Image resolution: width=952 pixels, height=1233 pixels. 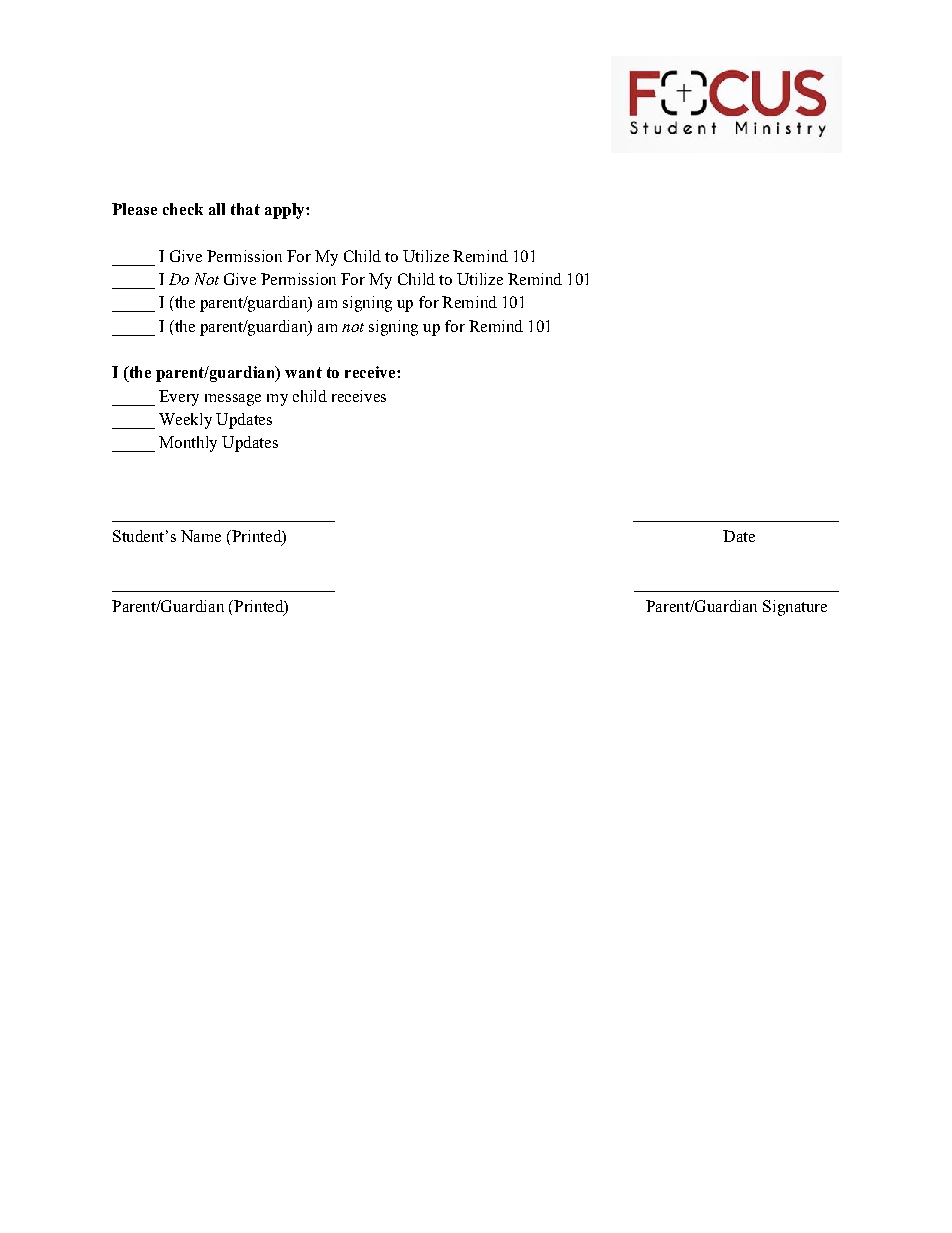 What do you see at coordinates (233, 400) in the screenshot?
I see `message` at bounding box center [233, 400].
